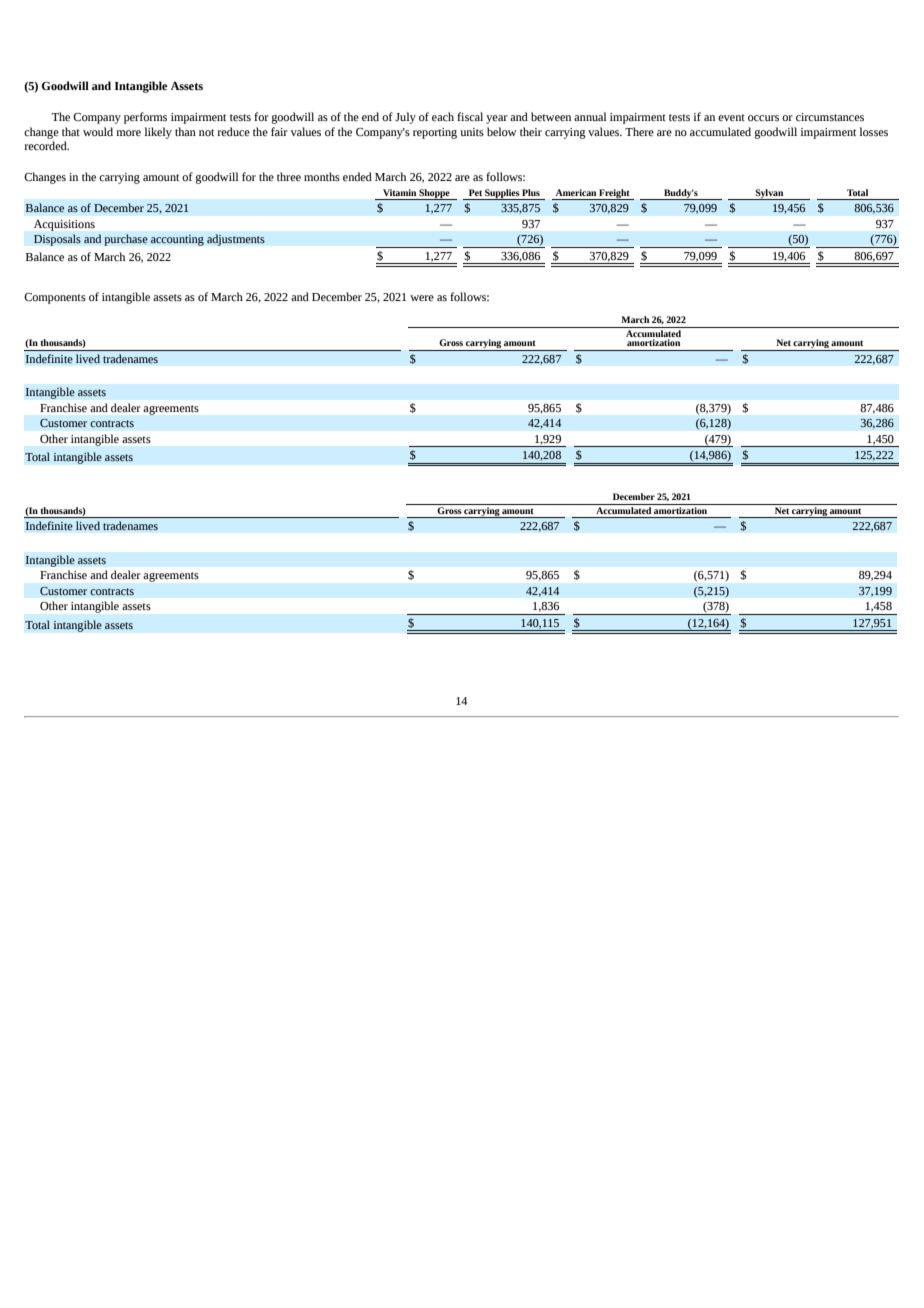 The height and width of the page is (1308, 924). I want to click on American, so click(576, 192).
